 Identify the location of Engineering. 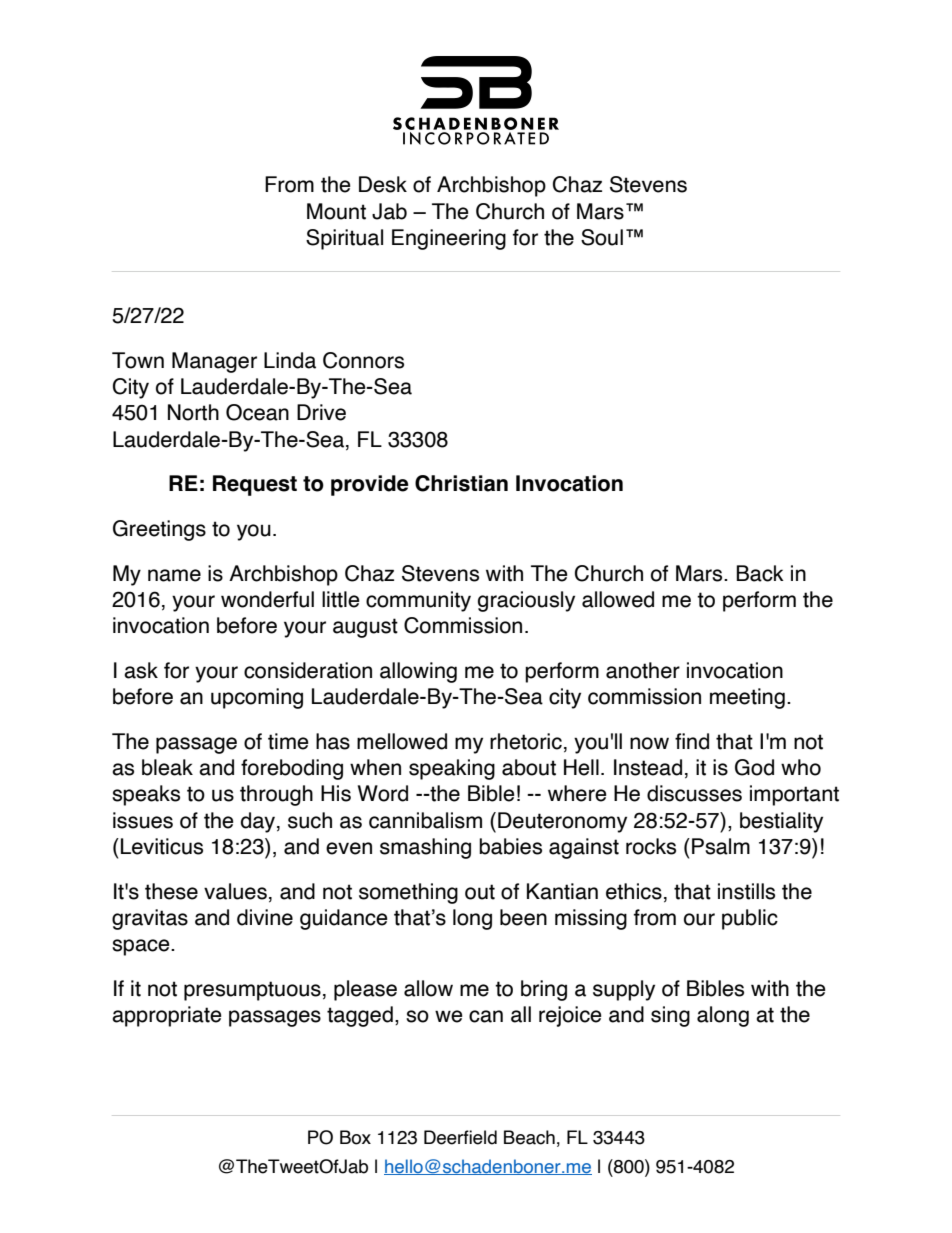
(449, 239).
